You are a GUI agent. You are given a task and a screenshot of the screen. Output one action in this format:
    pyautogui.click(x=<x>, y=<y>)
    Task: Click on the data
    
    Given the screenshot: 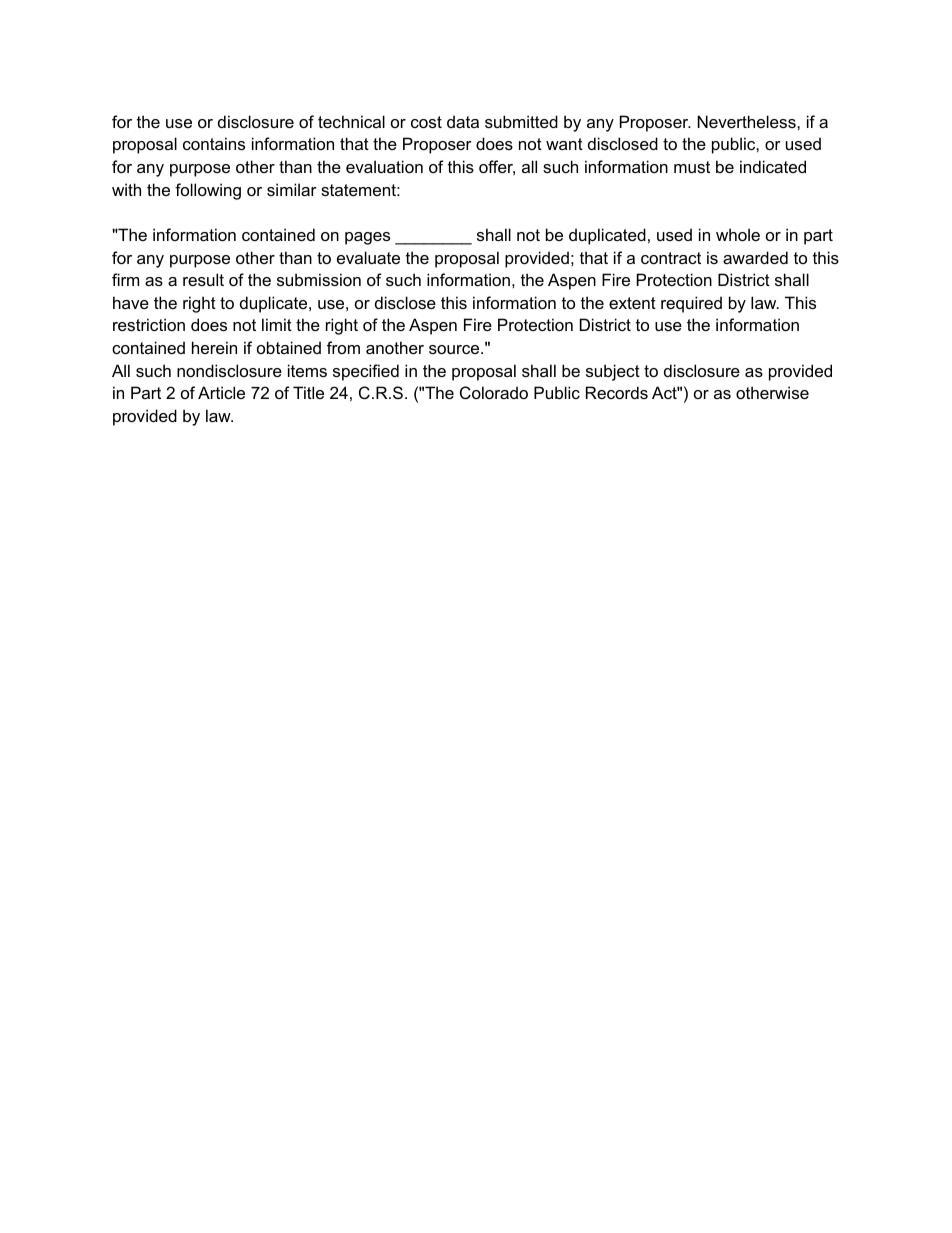 What is the action you would take?
    pyautogui.click(x=463, y=121)
